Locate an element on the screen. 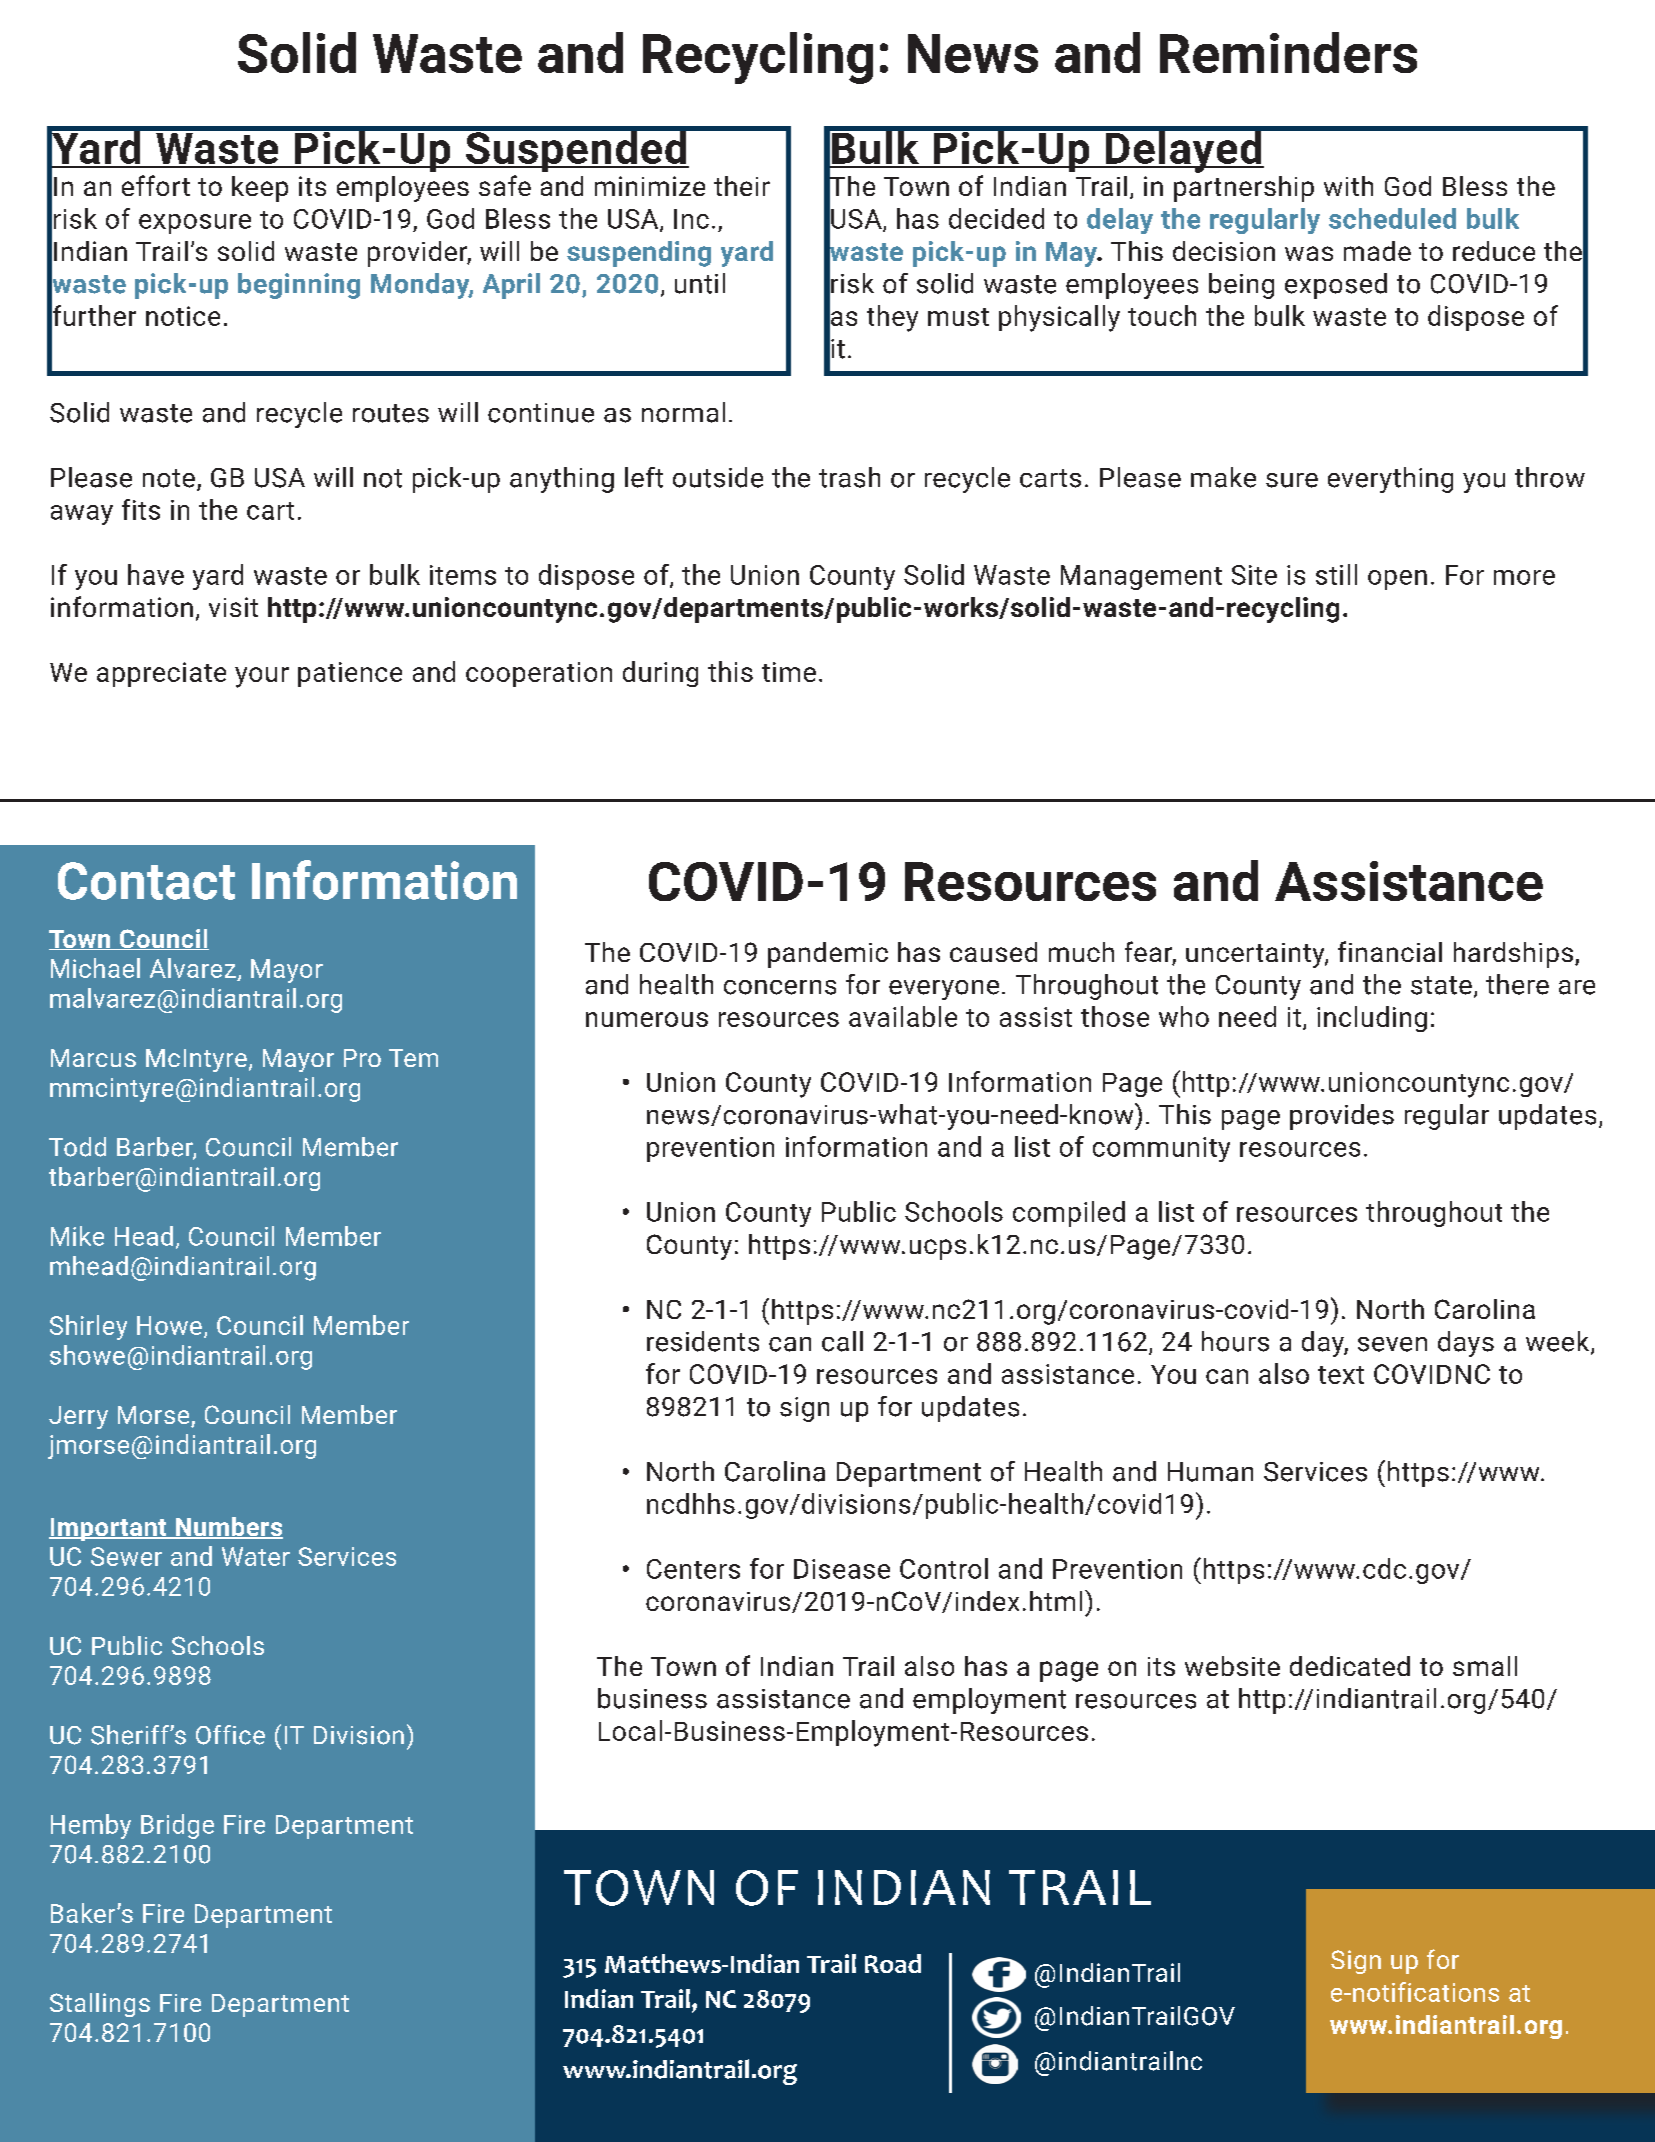  with is located at coordinates (1348, 186).
